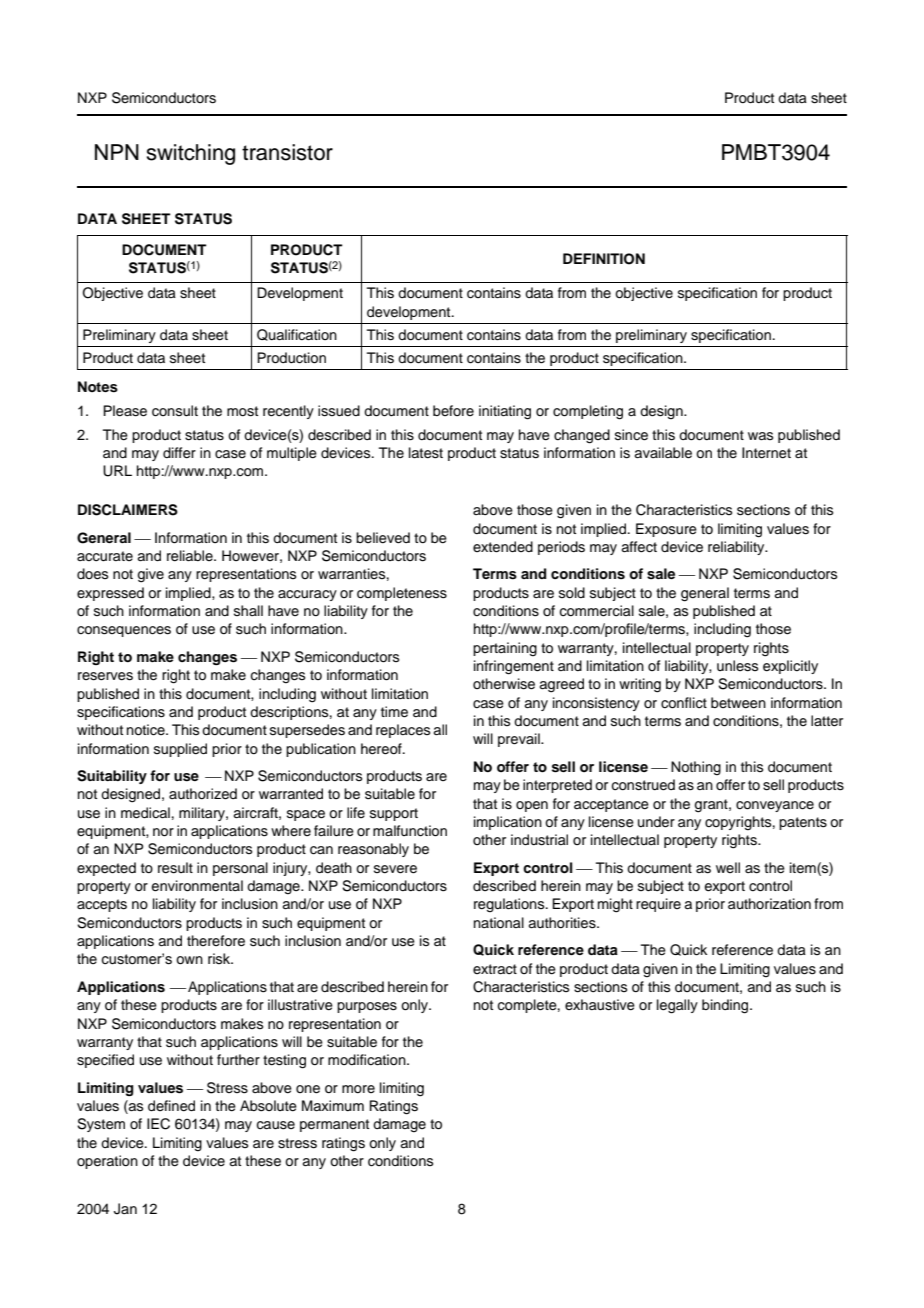 This document has width=924, height=1308. I want to click on switching, so click(190, 154).
